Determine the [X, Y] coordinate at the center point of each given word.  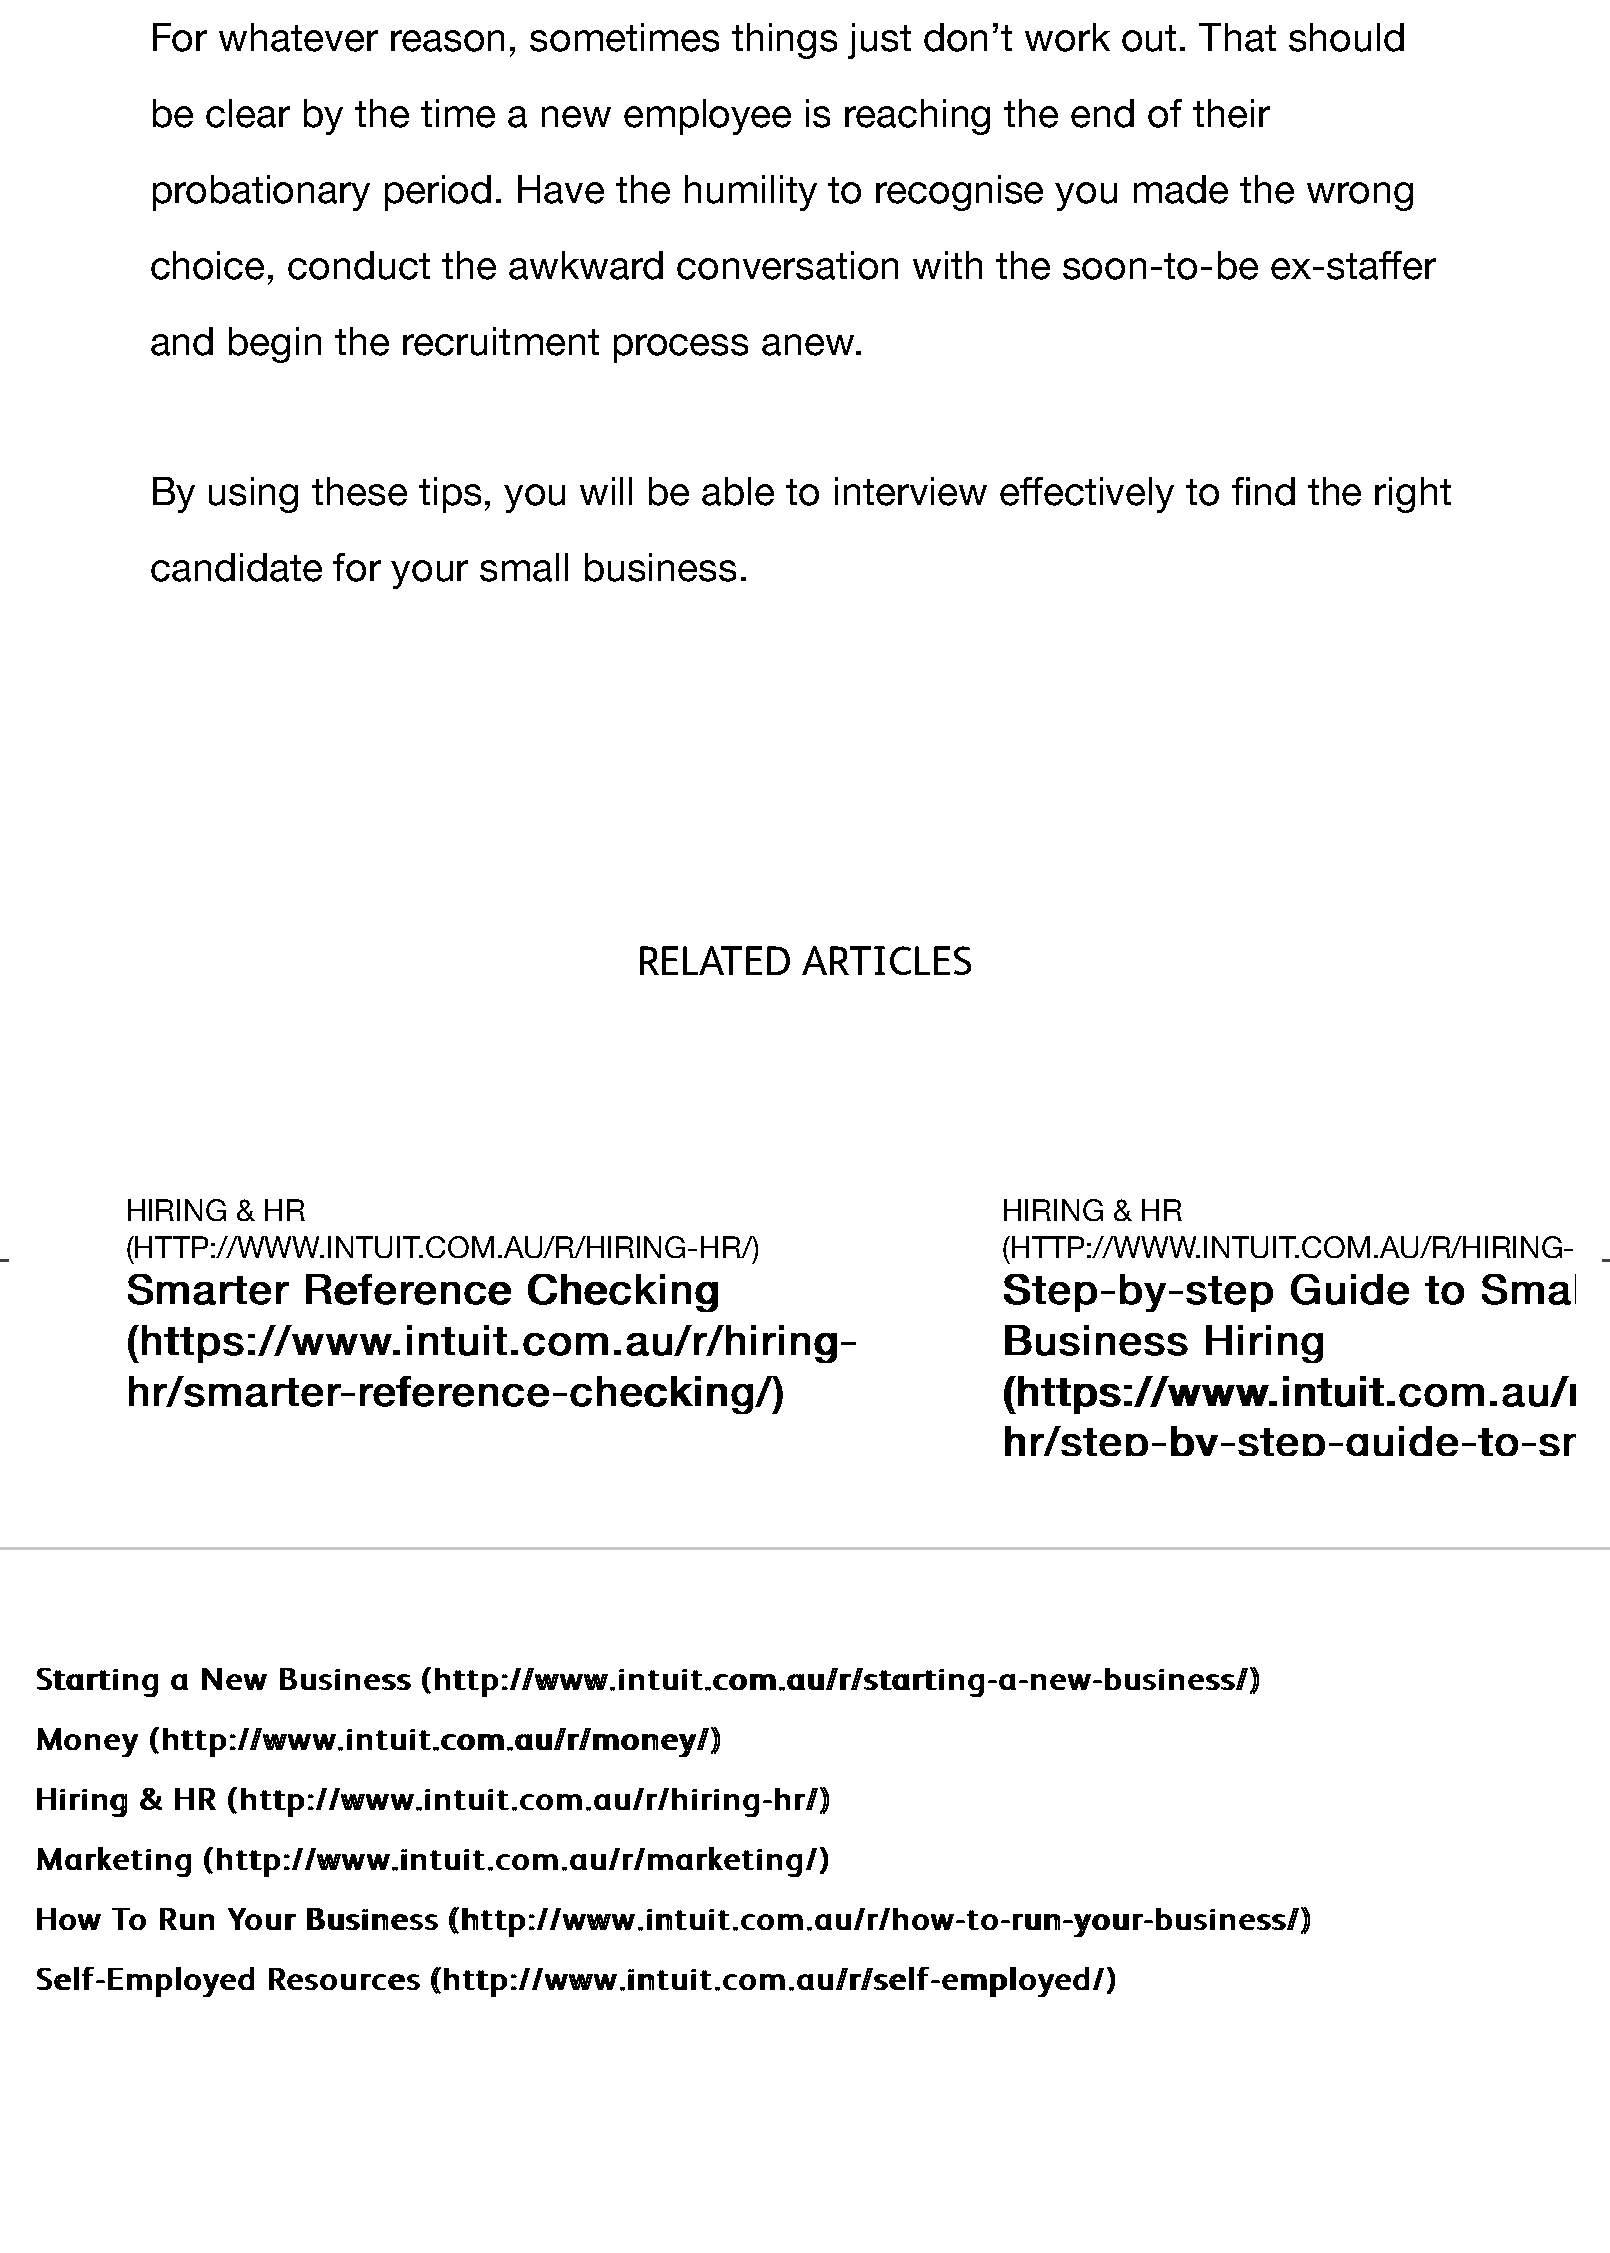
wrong [1360, 196]
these [359, 491]
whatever [298, 37]
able [738, 491]
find [1263, 491]
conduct [359, 265]
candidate [236, 567]
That [1237, 37]
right [1413, 495]
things [784, 41]
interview [911, 491]
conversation [787, 265]
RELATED [715, 960]
